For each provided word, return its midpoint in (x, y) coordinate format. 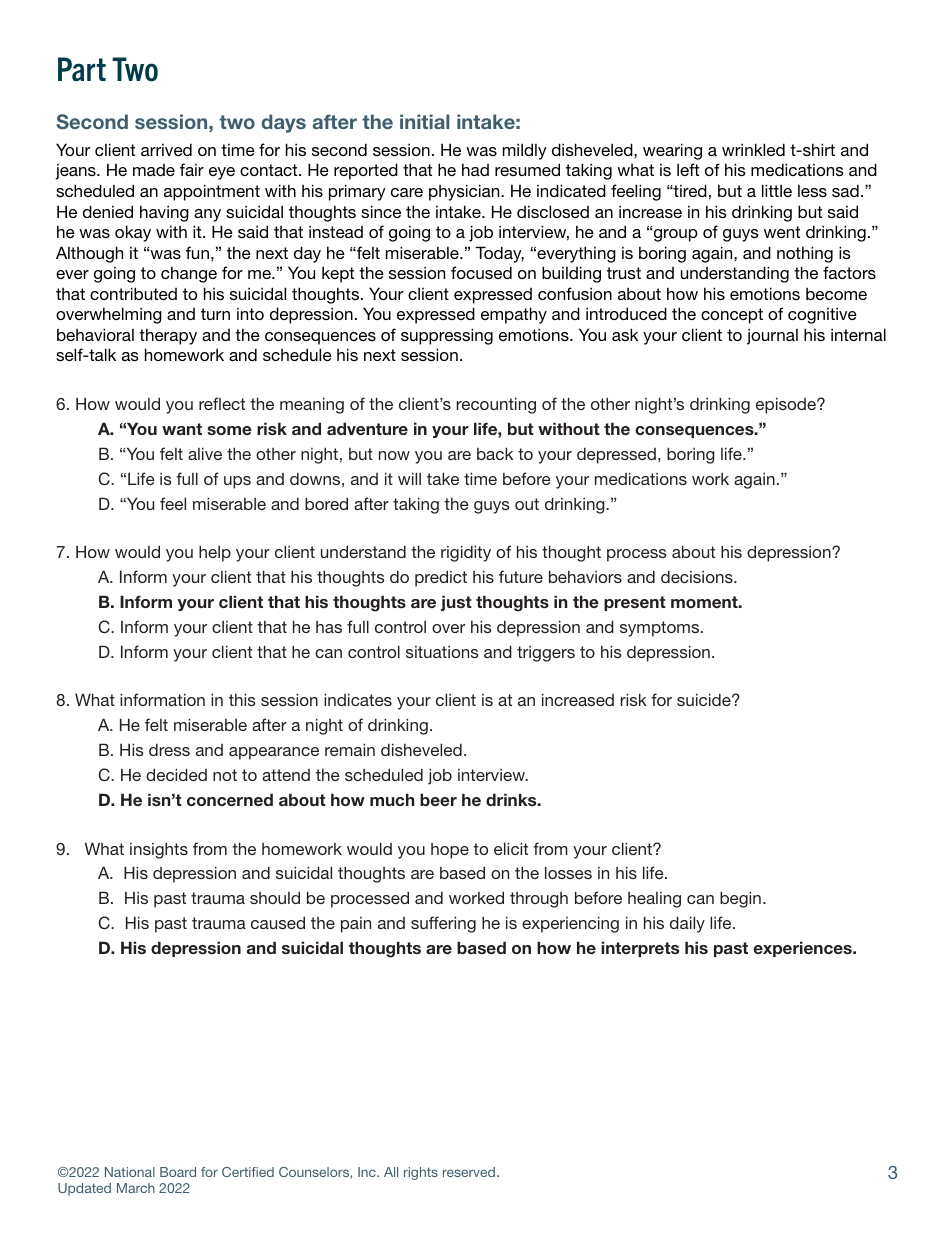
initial (425, 121)
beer (438, 799)
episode (787, 405)
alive (205, 453)
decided (176, 774)
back (495, 453)
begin (740, 899)
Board (178, 1172)
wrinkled (753, 149)
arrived (166, 149)
